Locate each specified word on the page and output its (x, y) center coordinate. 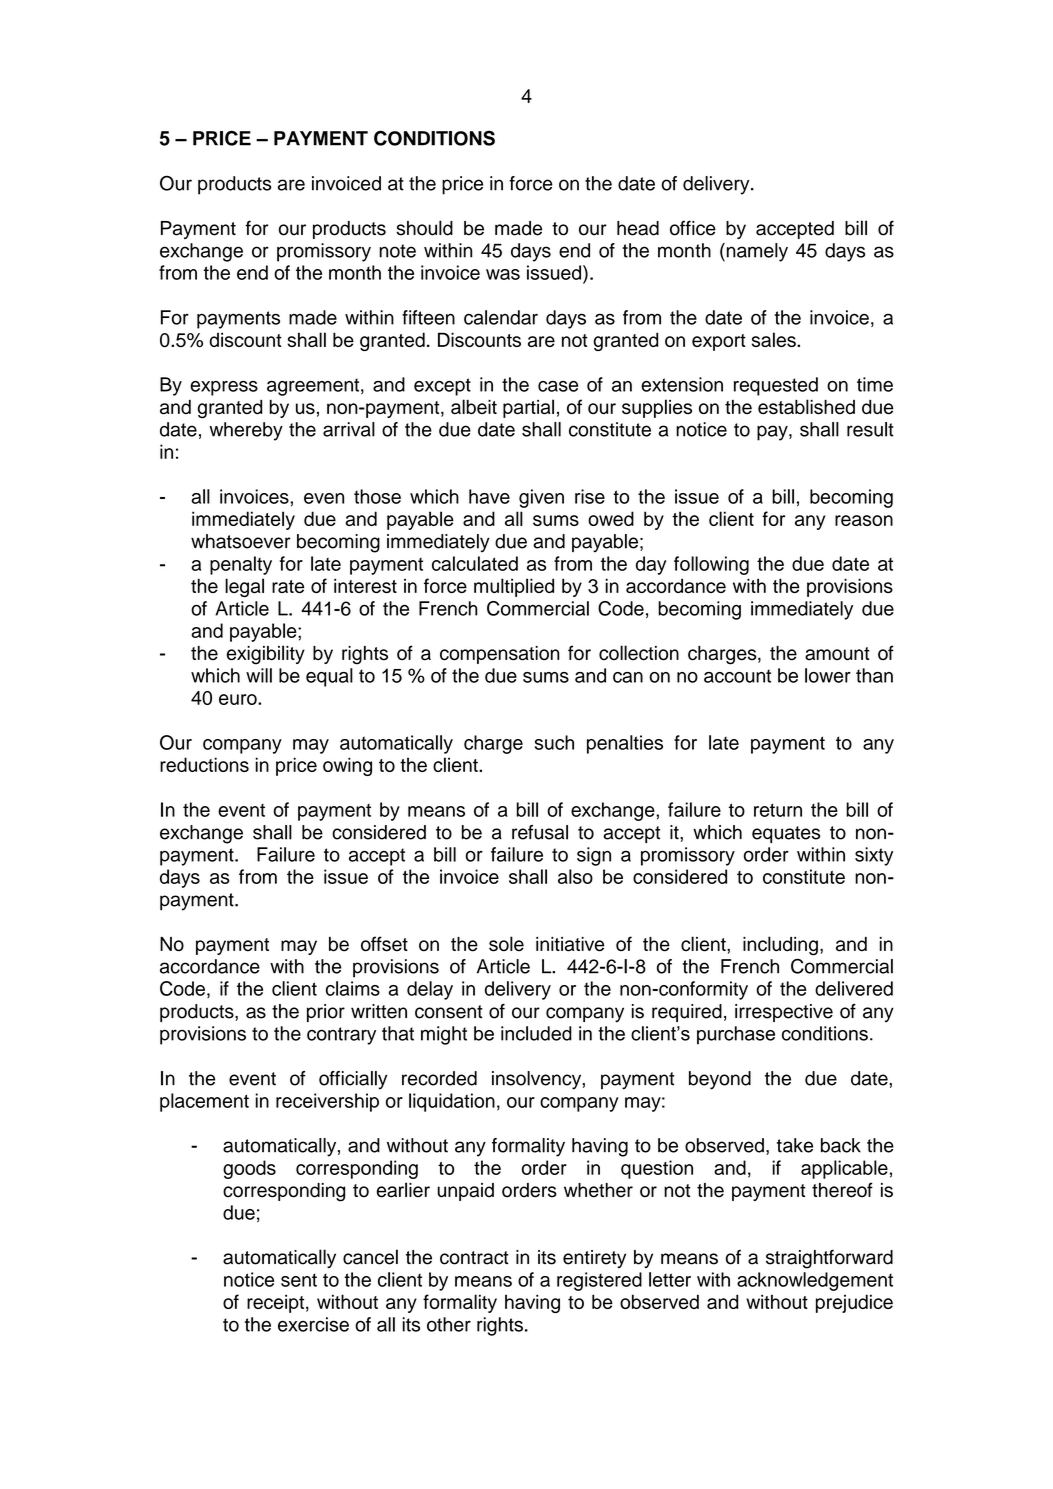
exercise (313, 1324)
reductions (204, 764)
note (397, 251)
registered (599, 1281)
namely (756, 252)
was (503, 274)
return (778, 810)
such (554, 742)
